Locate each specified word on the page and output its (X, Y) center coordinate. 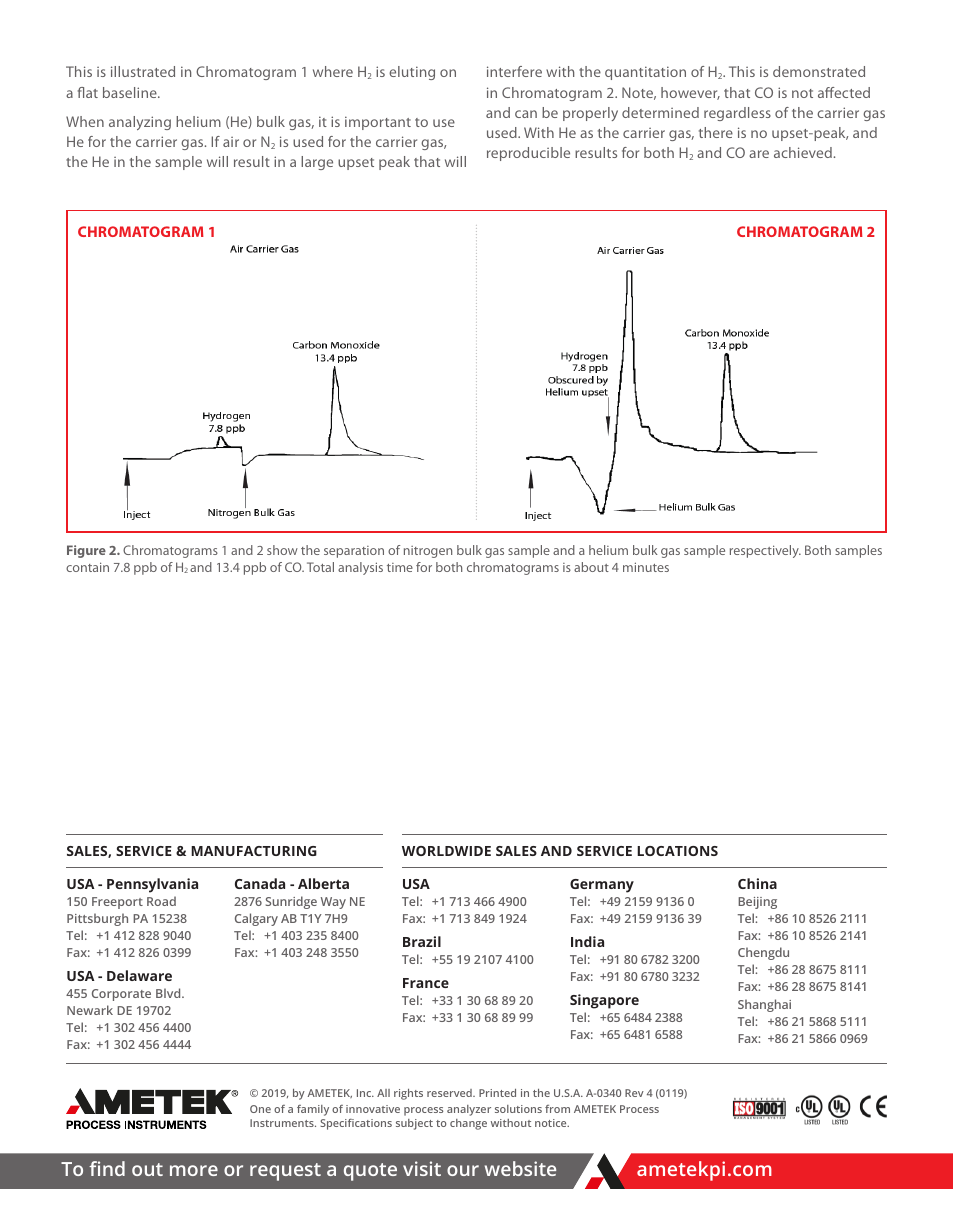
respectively (765, 551)
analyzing (140, 123)
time (400, 567)
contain (87, 567)
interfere (514, 71)
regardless (737, 114)
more (194, 1170)
